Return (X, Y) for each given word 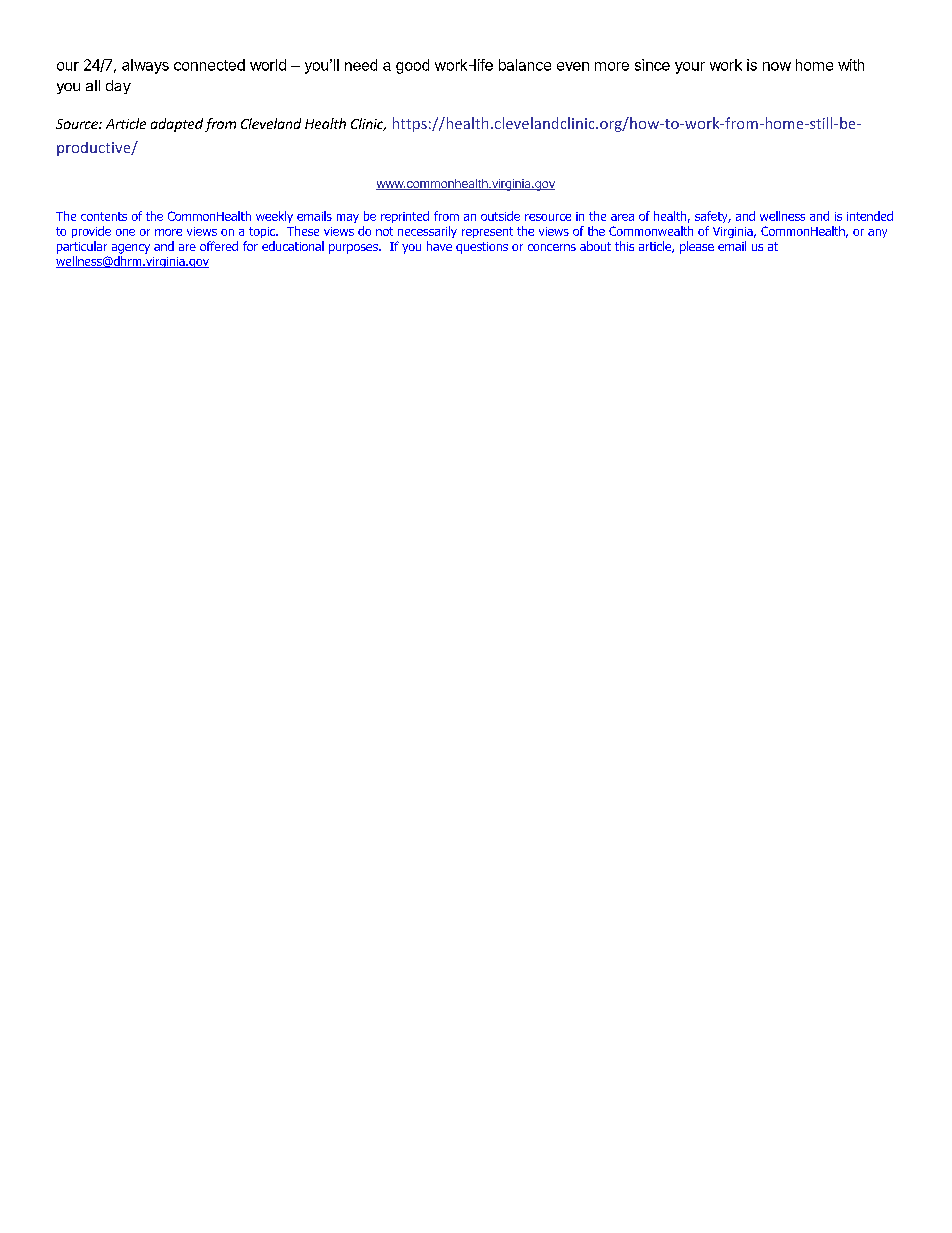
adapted (177, 125)
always (145, 66)
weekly (274, 217)
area (622, 217)
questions (482, 248)
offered (219, 246)
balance (525, 65)
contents (104, 216)
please (697, 247)
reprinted (405, 217)
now (777, 66)
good (412, 66)
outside (500, 216)
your (690, 68)
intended (870, 216)
